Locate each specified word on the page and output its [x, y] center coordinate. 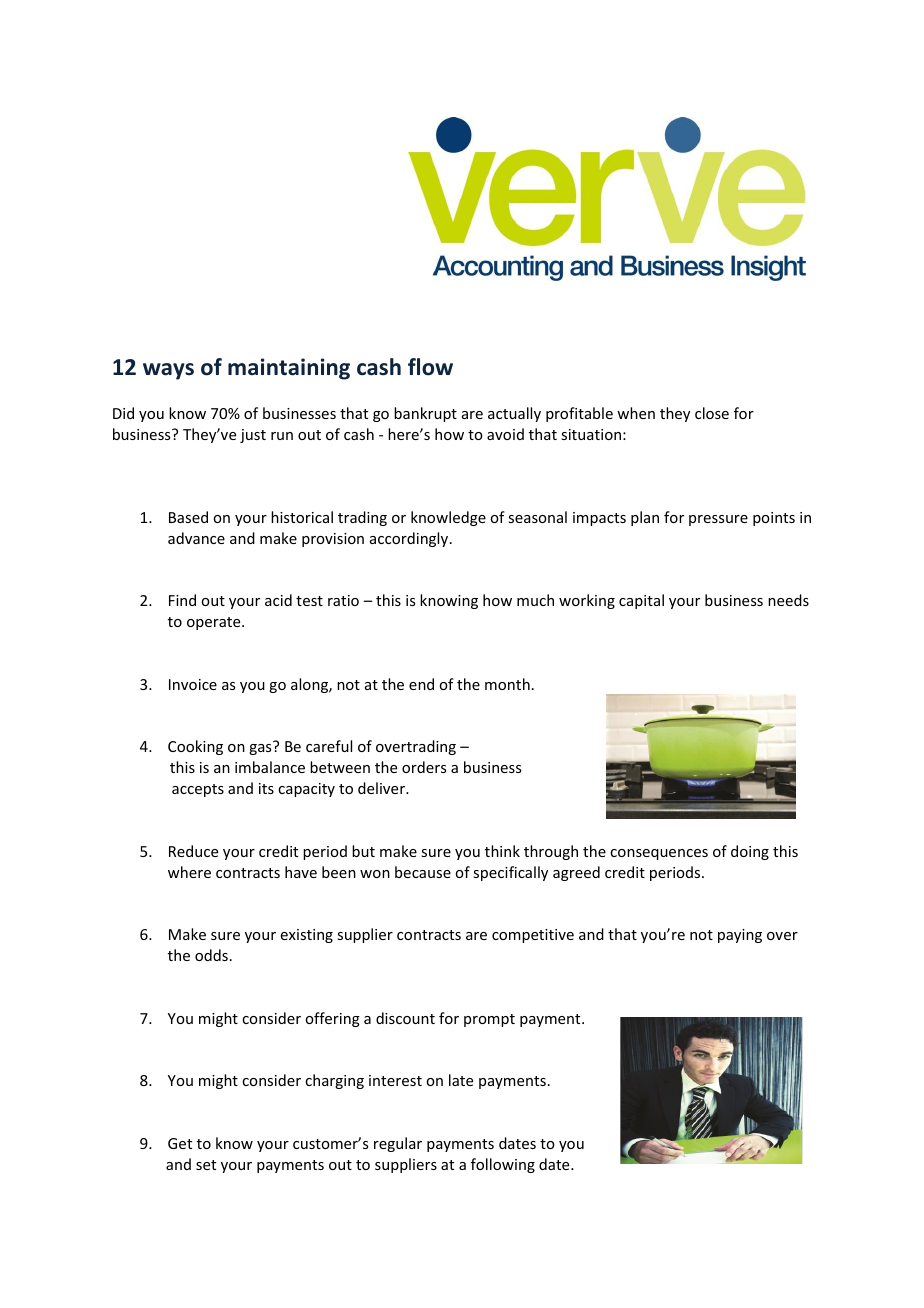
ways [168, 371]
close [712, 413]
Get [180, 1143]
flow [430, 367]
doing [750, 852]
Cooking [195, 747]
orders [424, 767]
